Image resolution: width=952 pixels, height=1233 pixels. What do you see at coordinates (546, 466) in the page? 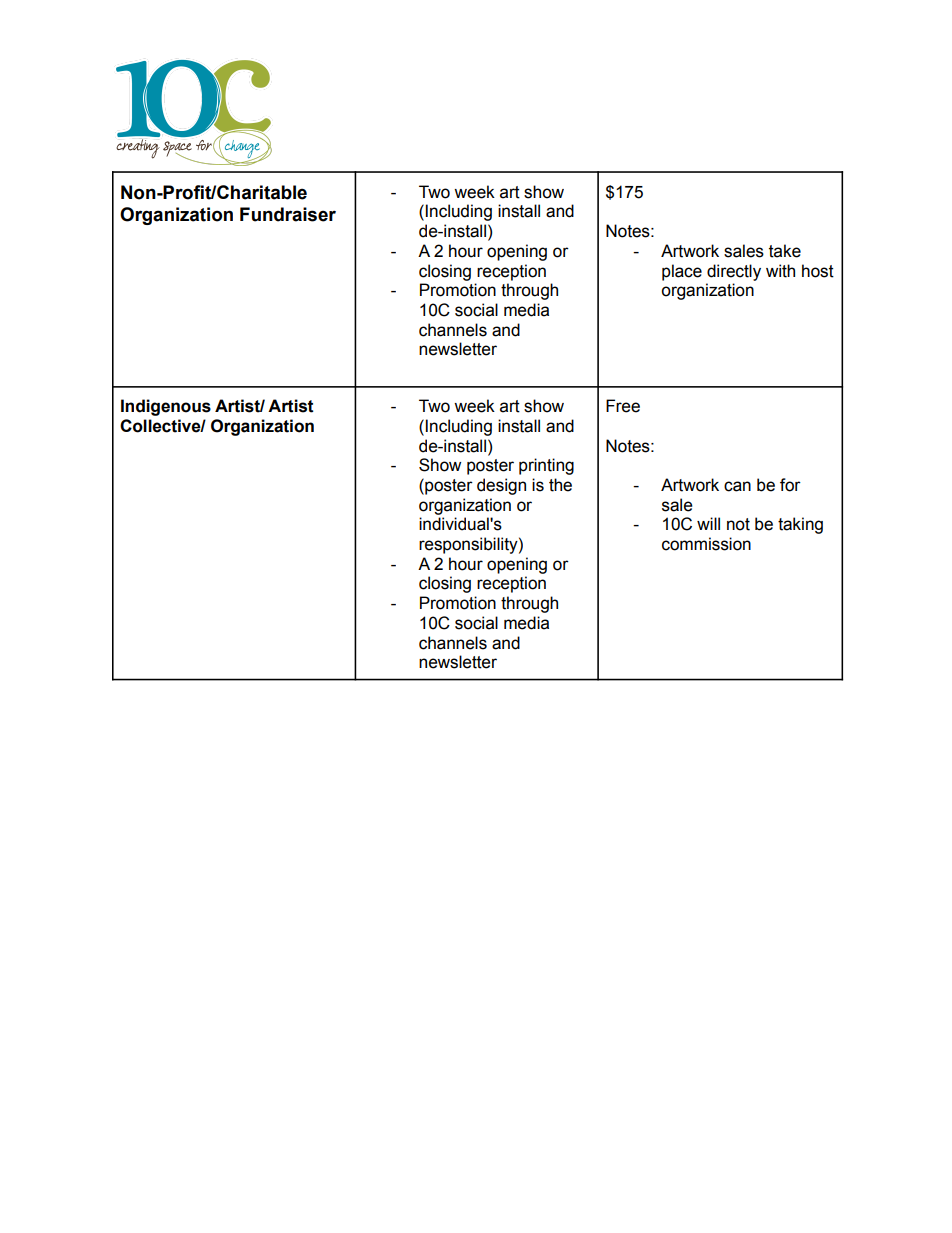
I see `printing` at bounding box center [546, 466].
